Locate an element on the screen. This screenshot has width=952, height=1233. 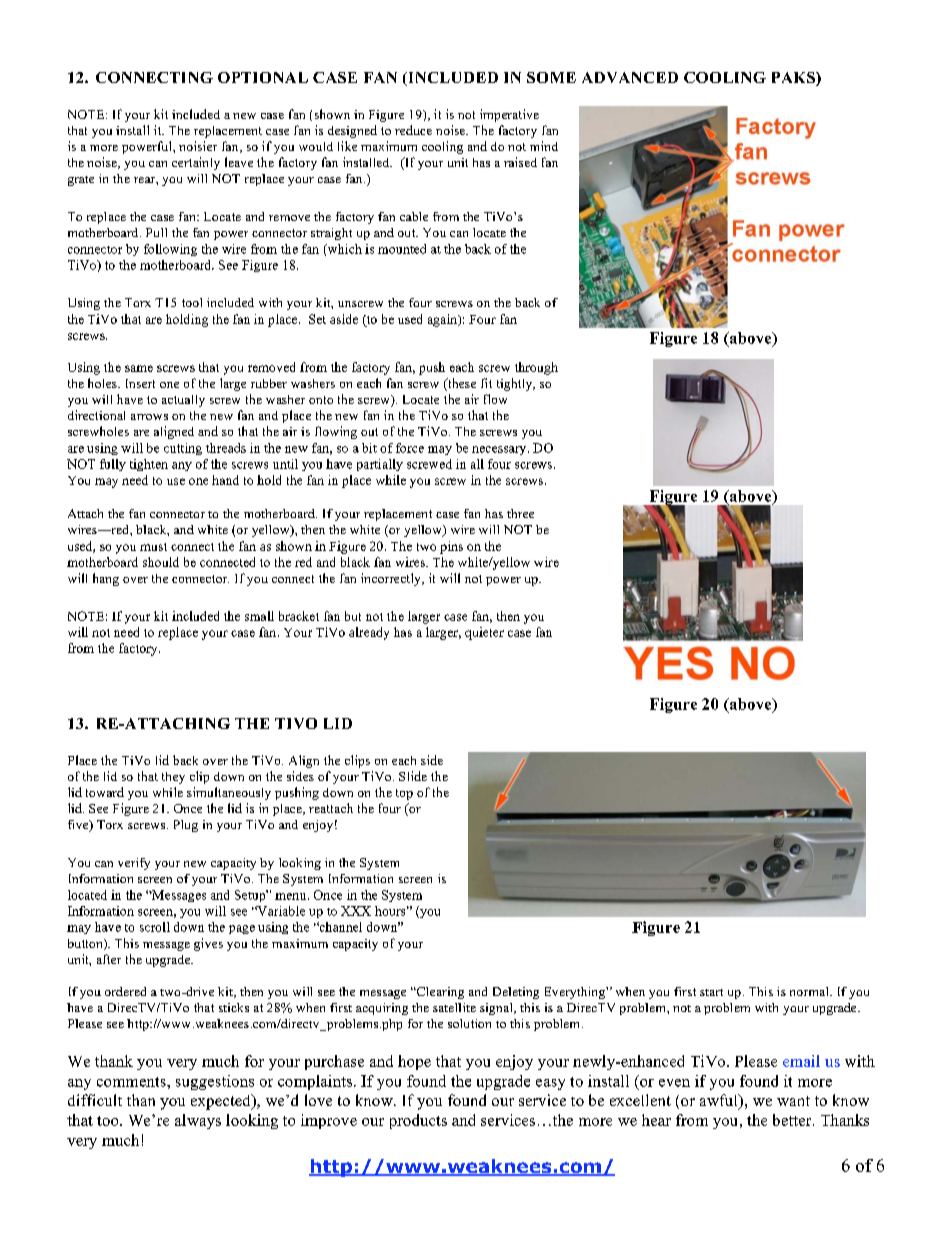
incorrectly is located at coordinates (392, 579).
